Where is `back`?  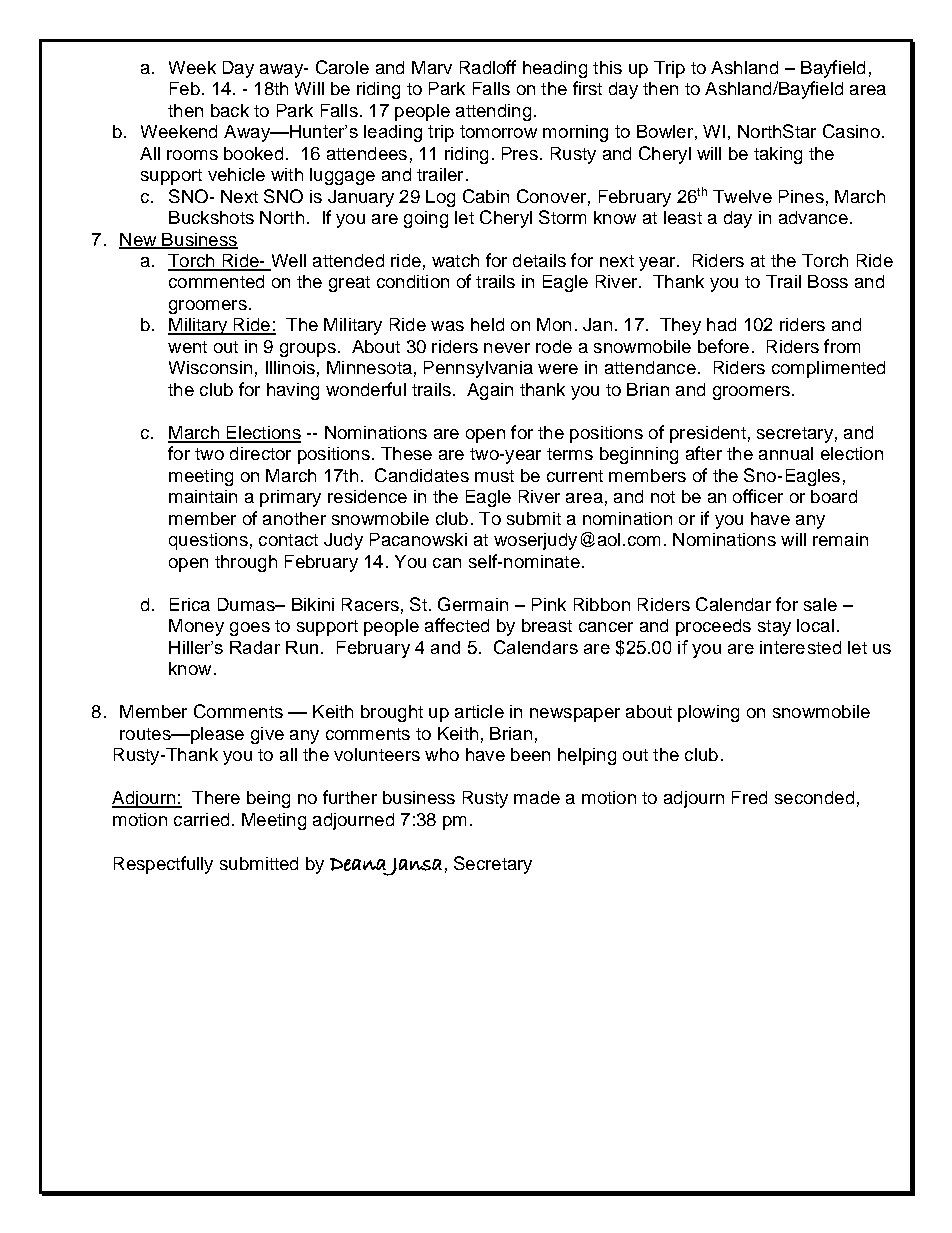 back is located at coordinates (230, 110).
